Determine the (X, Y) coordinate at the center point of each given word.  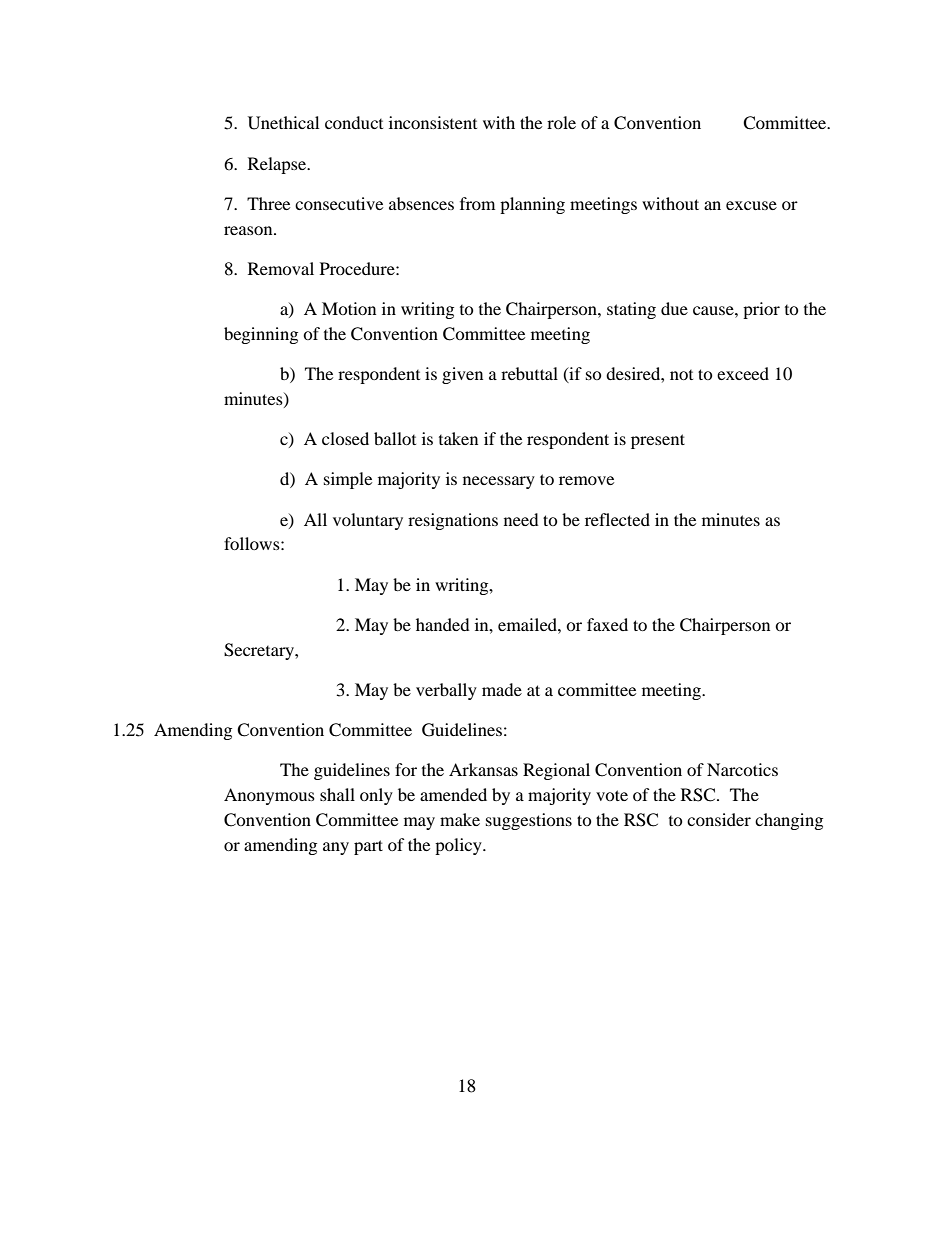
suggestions (529, 821)
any (336, 848)
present (658, 441)
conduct (354, 122)
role (561, 122)
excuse (751, 205)
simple (348, 480)
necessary (499, 482)
